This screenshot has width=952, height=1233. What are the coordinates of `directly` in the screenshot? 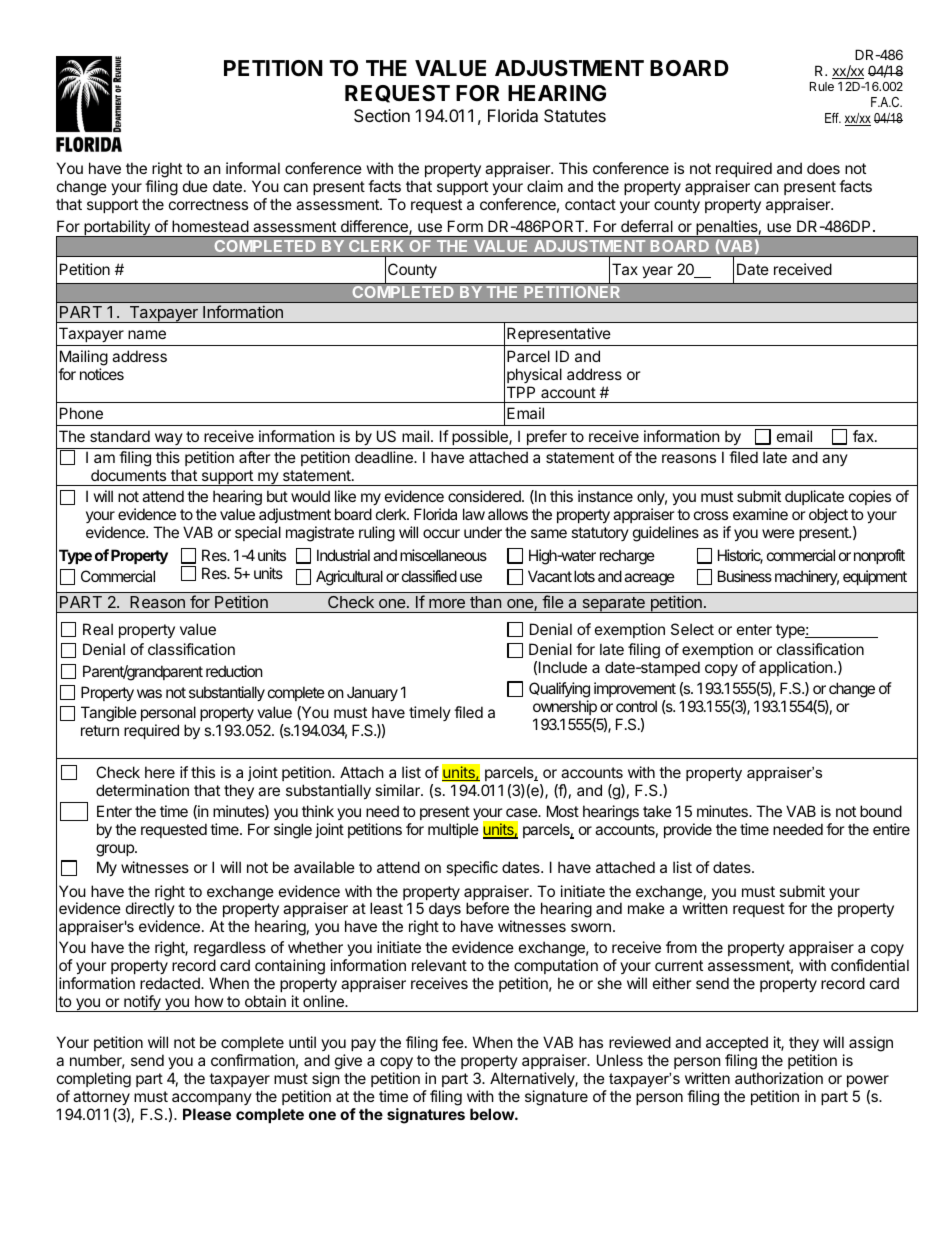 It's located at (150, 911).
